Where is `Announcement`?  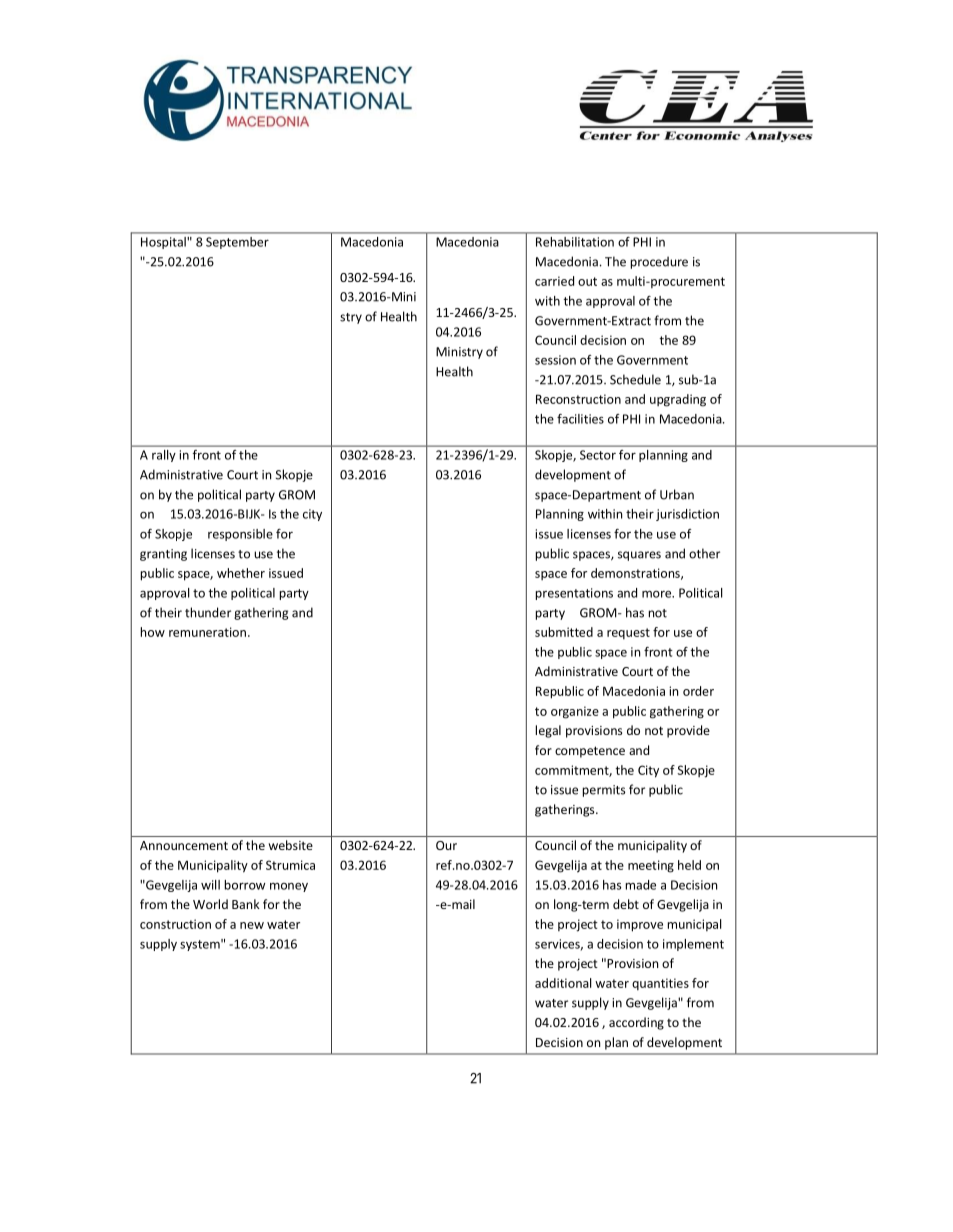 Announcement is located at coordinates (184, 845).
